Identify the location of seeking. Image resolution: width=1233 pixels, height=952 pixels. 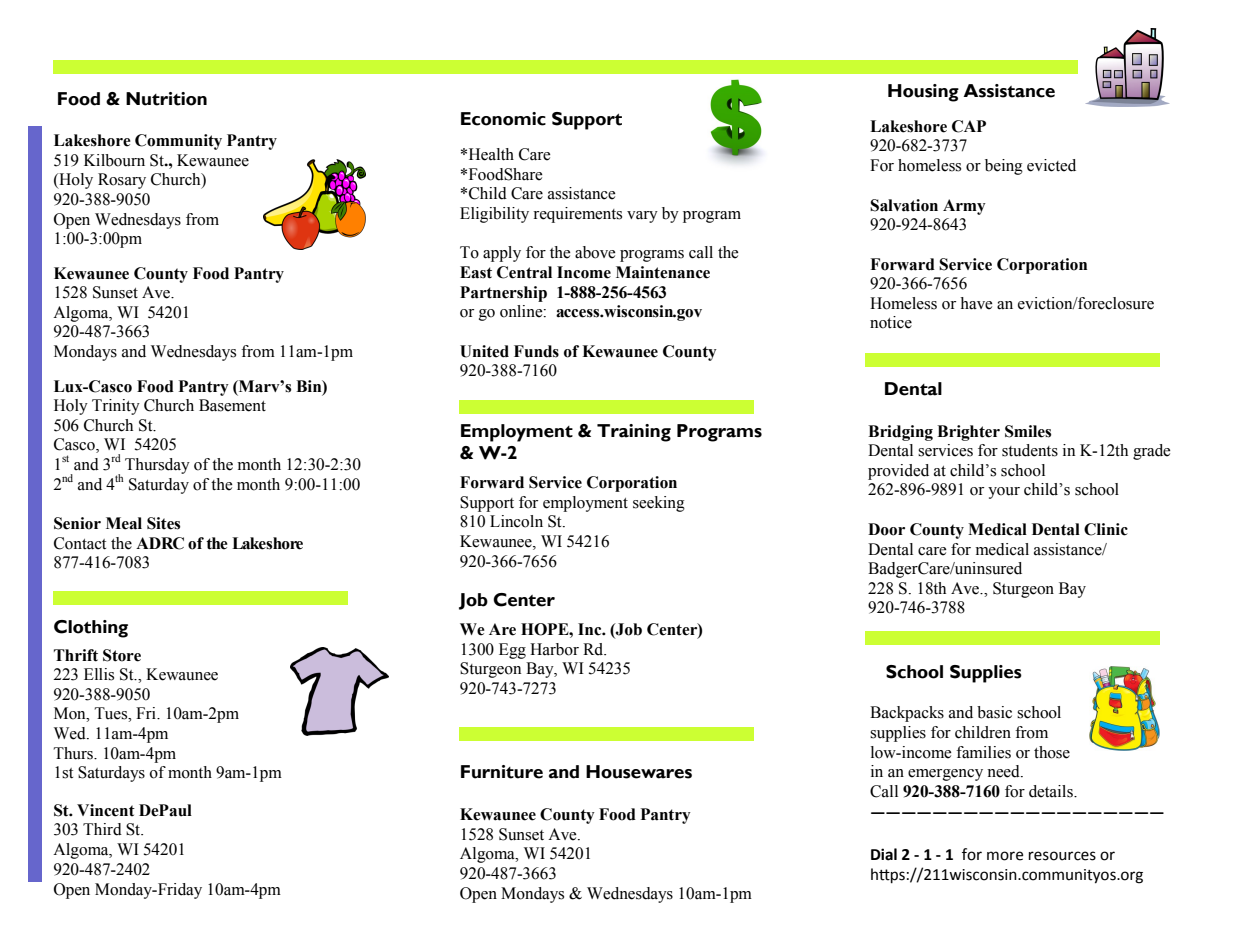
(659, 504).
